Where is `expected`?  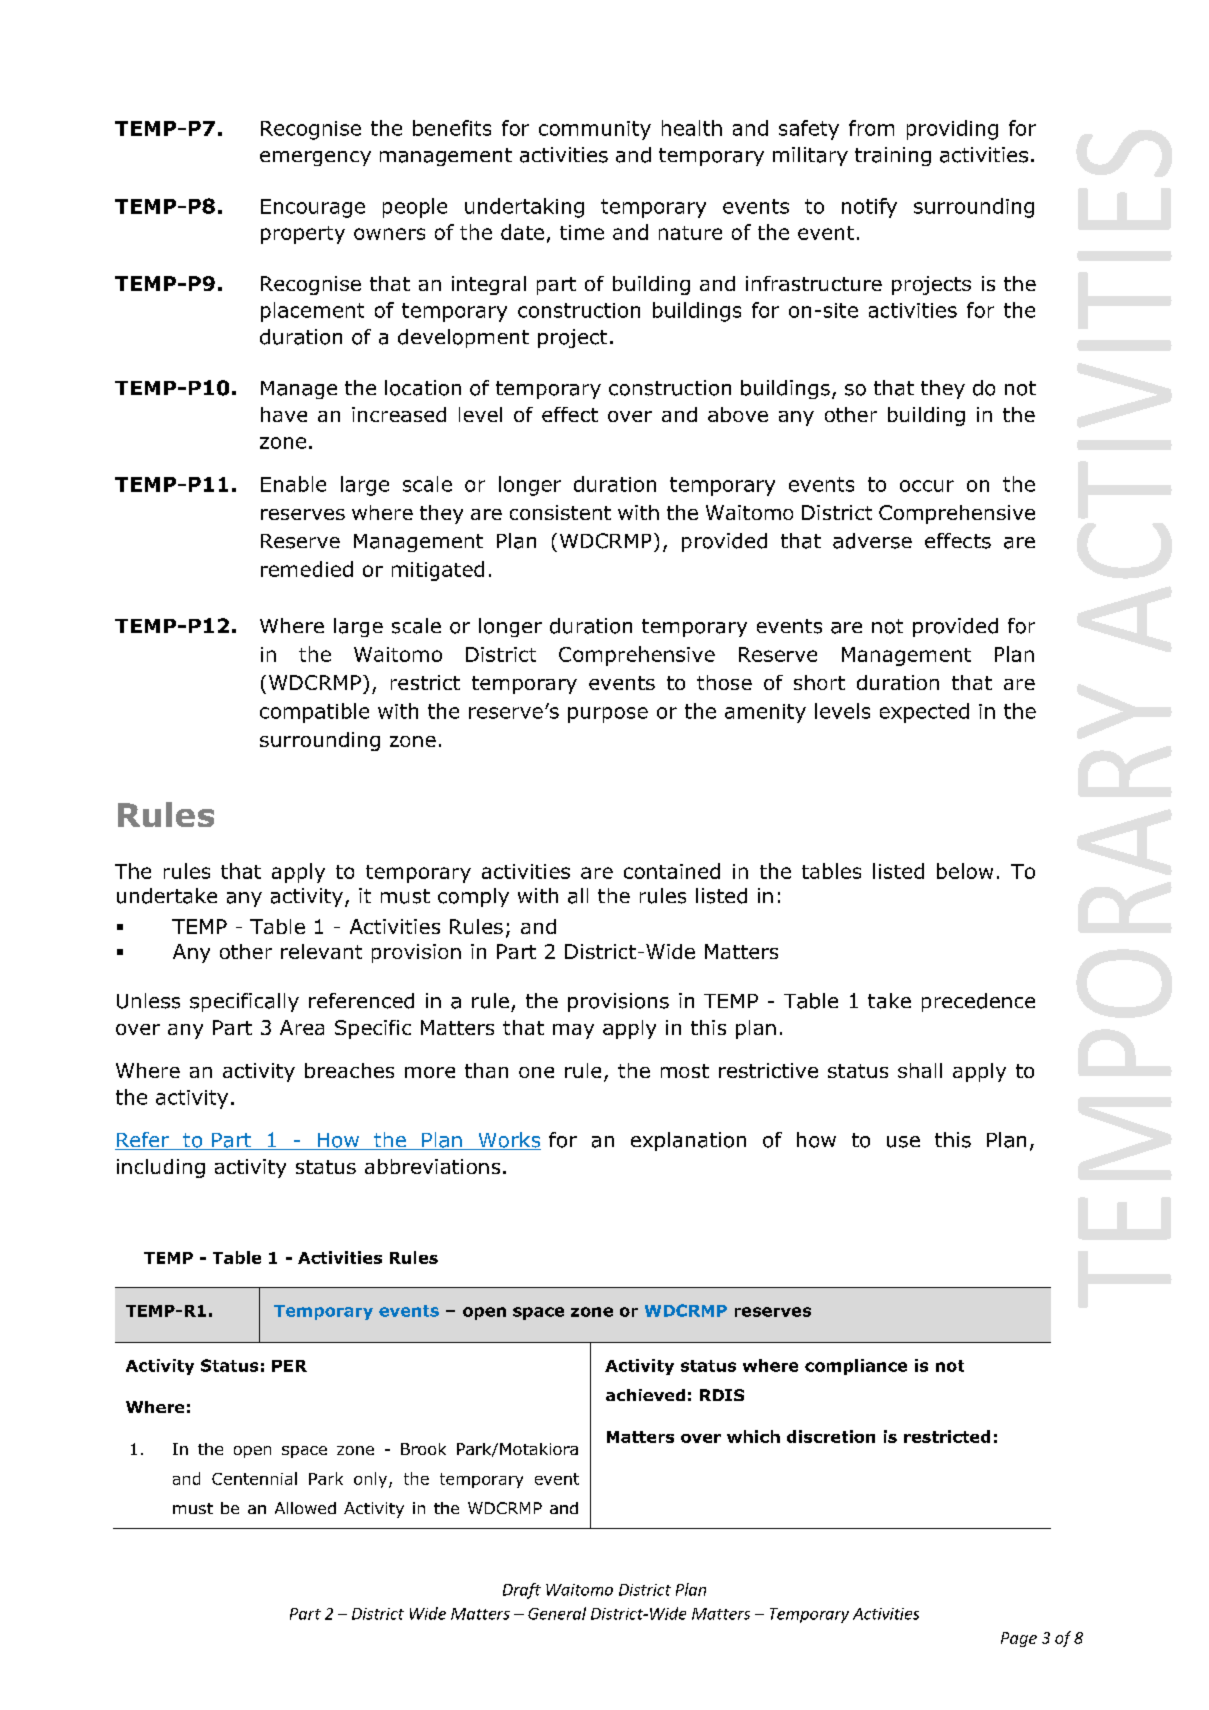 expected is located at coordinates (924, 713).
